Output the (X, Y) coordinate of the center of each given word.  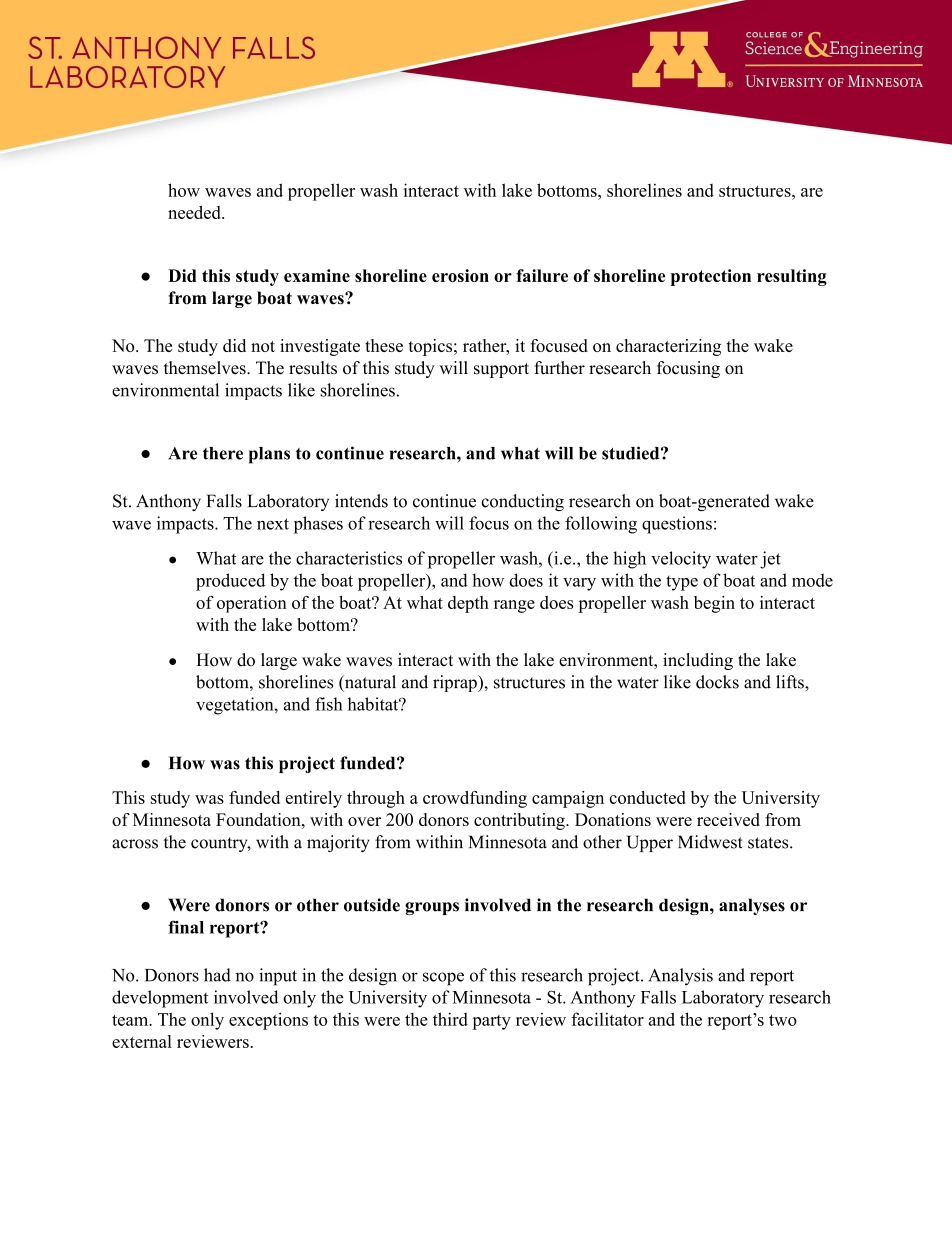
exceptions (268, 1021)
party (491, 1022)
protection (711, 277)
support (501, 370)
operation (252, 604)
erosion (460, 275)
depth (468, 604)
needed (195, 212)
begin (714, 604)
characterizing (668, 347)
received (728, 819)
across (135, 844)
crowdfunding (475, 799)
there (223, 453)
